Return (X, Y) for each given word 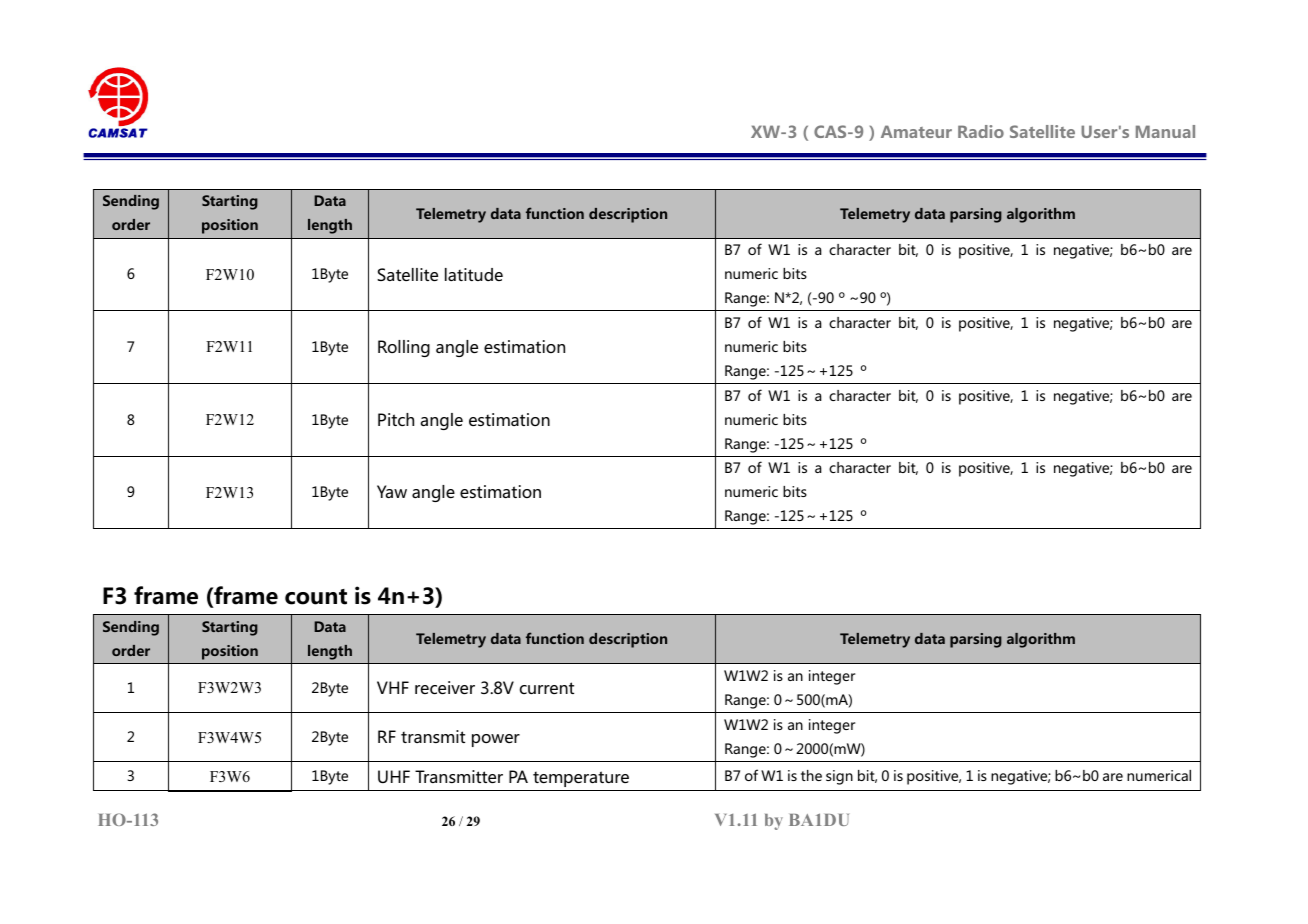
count (316, 597)
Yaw (392, 491)
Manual (1165, 131)
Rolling (404, 348)
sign (839, 777)
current (547, 688)
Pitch (396, 419)
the (811, 775)
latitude (474, 274)
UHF (394, 776)
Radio (981, 131)
